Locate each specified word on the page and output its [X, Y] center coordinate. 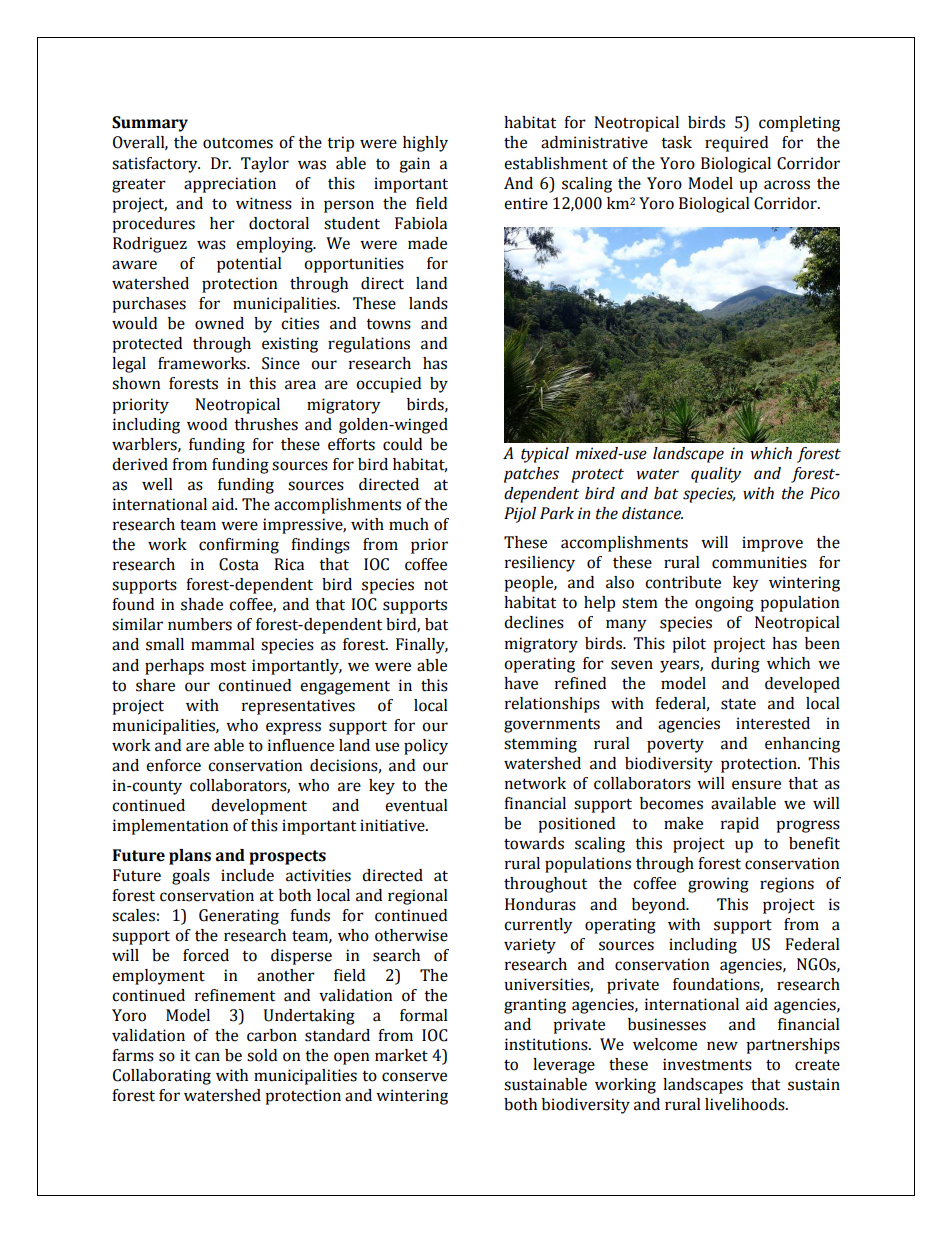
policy [426, 747]
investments [707, 1064]
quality [716, 475]
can [207, 1057]
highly [425, 144]
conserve [414, 1077]
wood [207, 424]
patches [531, 475]
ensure [756, 785]
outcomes [238, 143]
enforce [173, 765]
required [736, 144]
